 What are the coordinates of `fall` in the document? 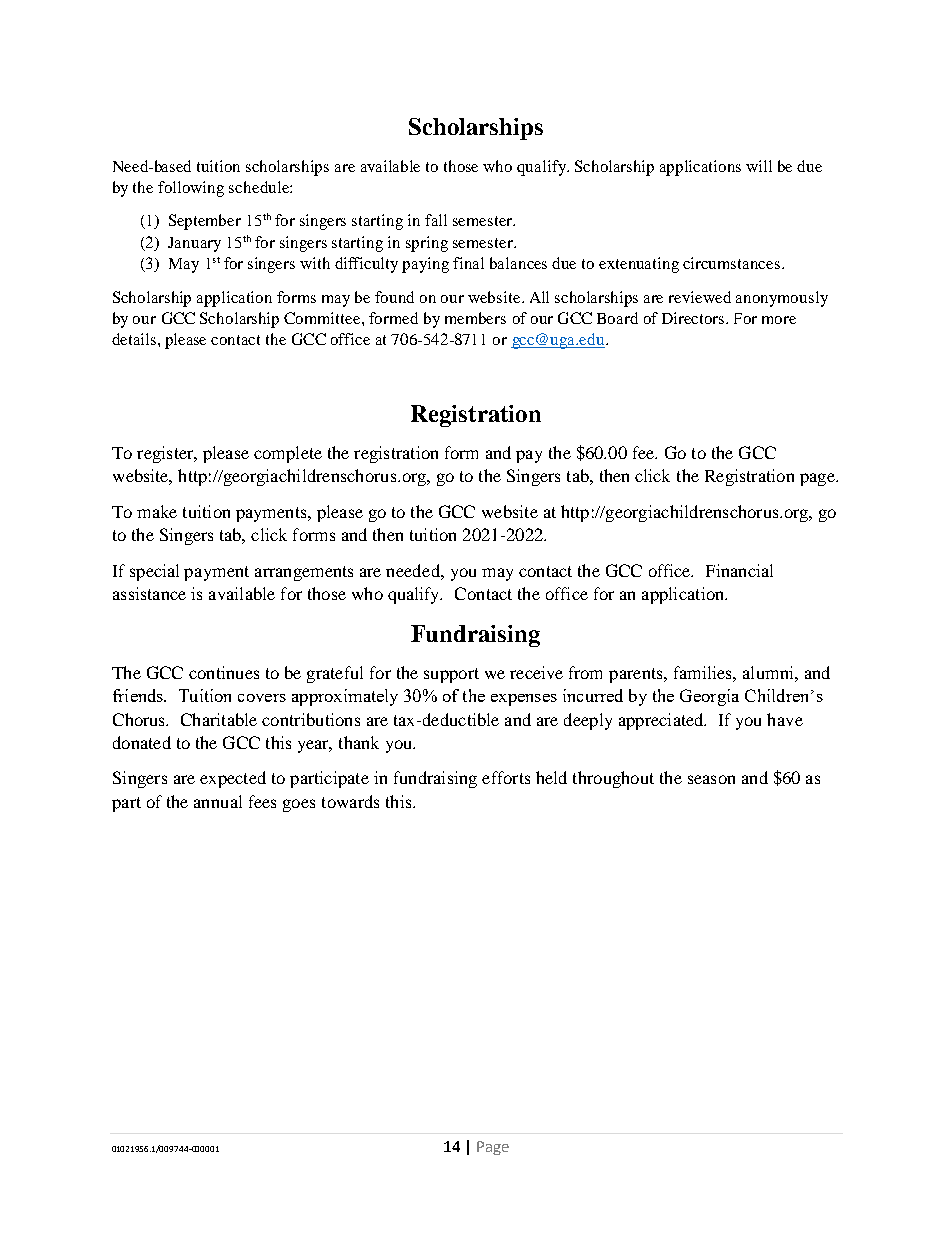 It's located at (436, 220).
